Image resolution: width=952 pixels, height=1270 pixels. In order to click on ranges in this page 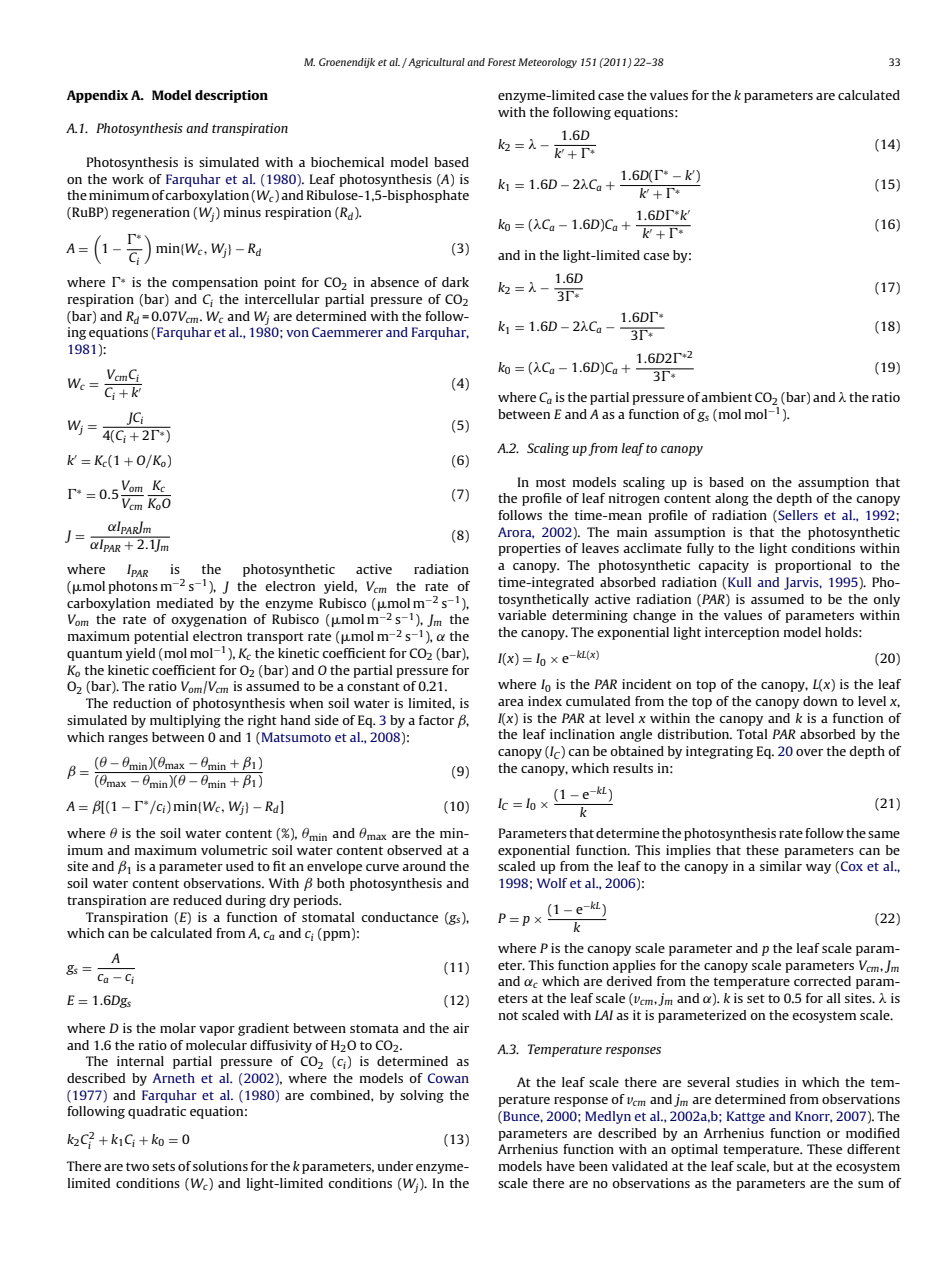, I will do `click(128, 740)`.
